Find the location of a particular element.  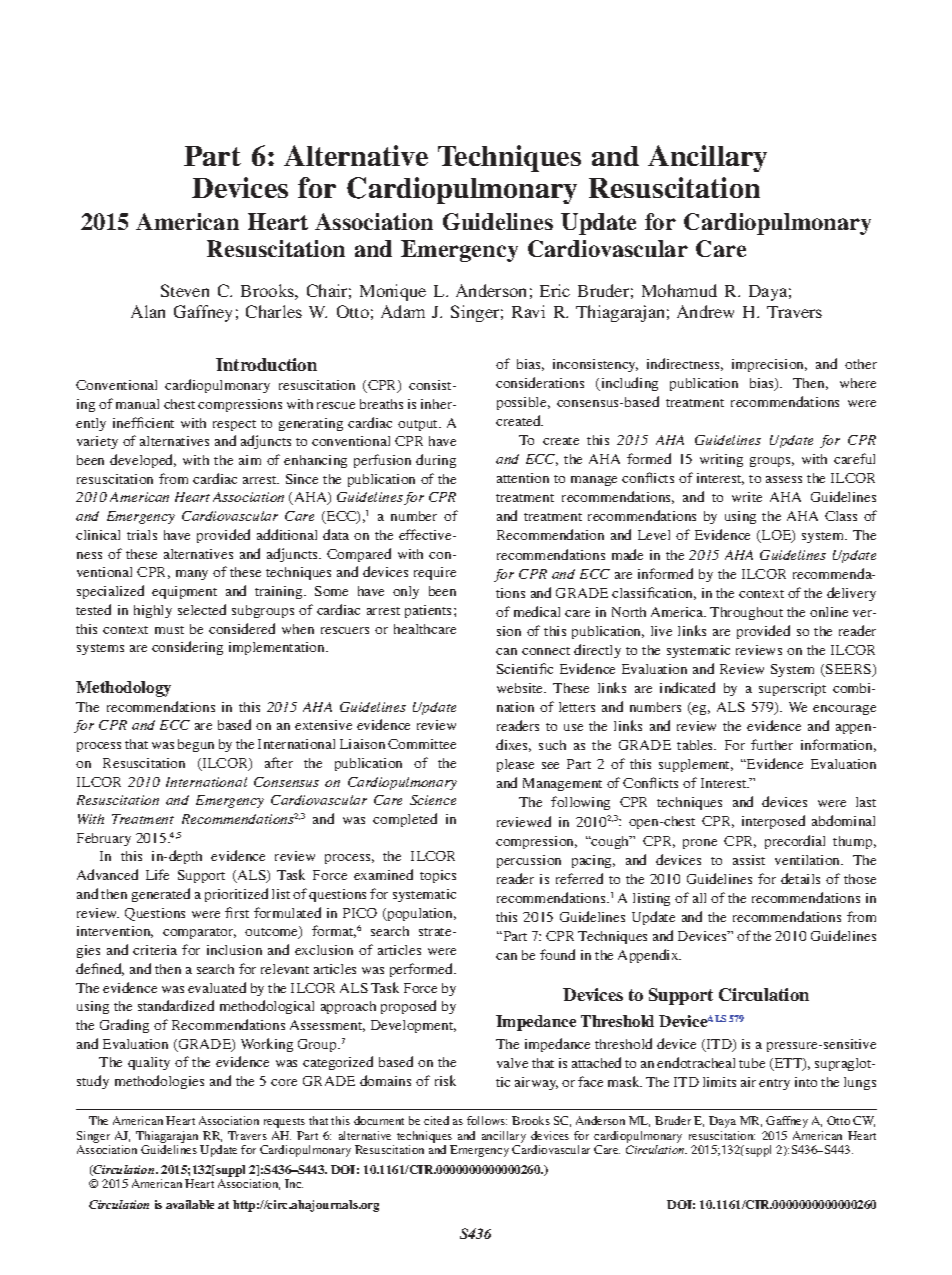

write is located at coordinates (747, 497).
